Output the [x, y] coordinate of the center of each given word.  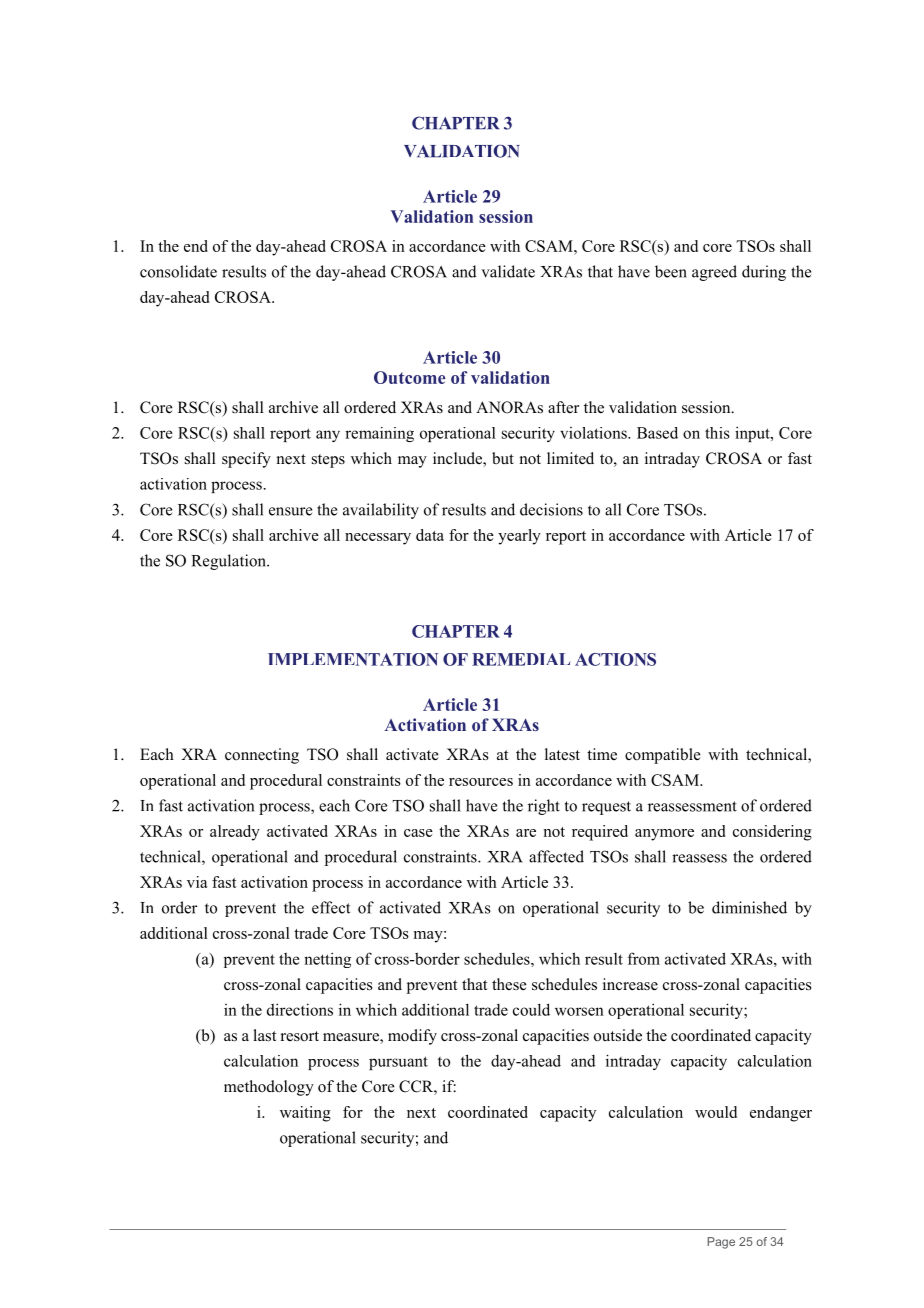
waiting [305, 1114]
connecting [262, 756]
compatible [663, 756]
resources [481, 782]
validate [508, 271]
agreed [714, 273]
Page [721, 1243]
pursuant [398, 1063]
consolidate [178, 271]
